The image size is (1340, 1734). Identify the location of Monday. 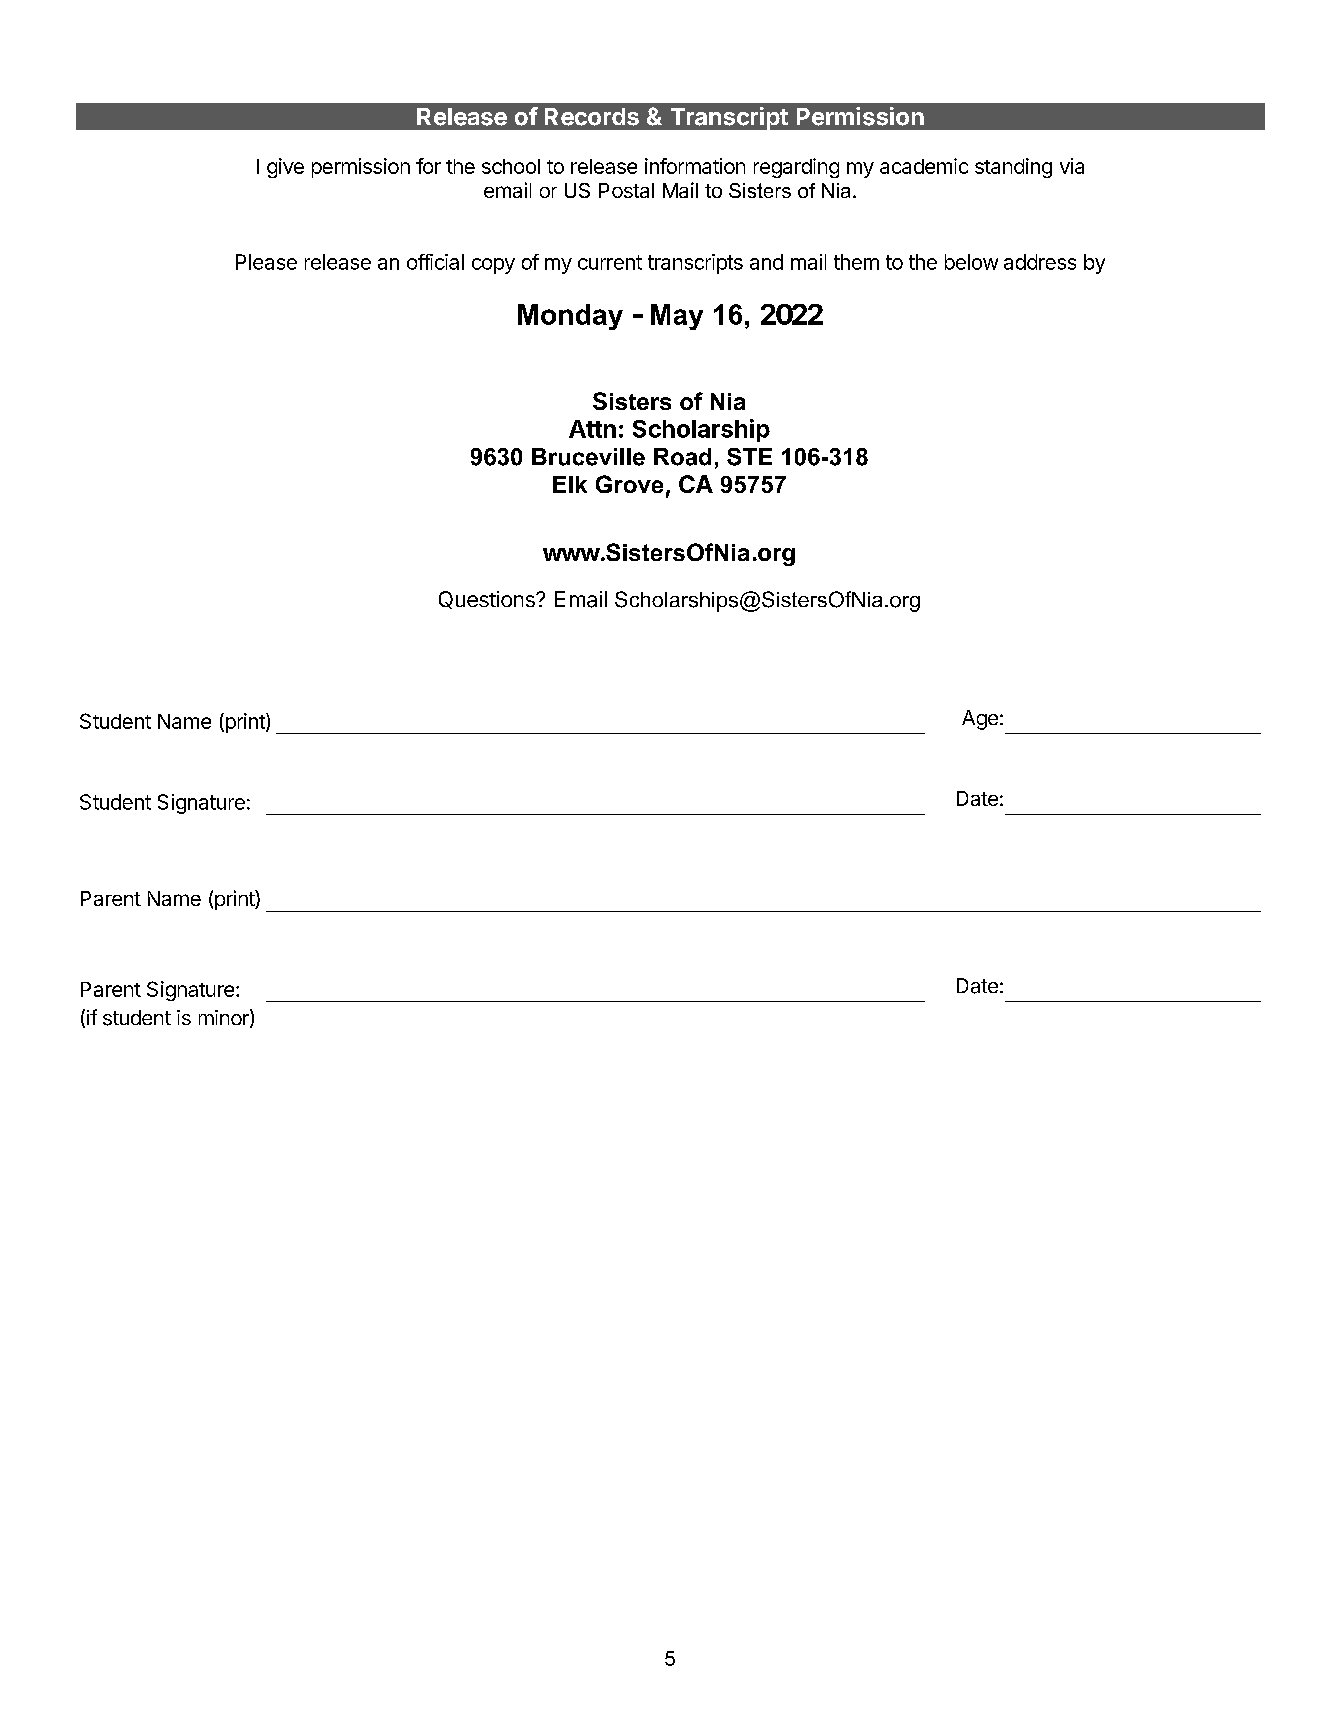
(570, 317).
